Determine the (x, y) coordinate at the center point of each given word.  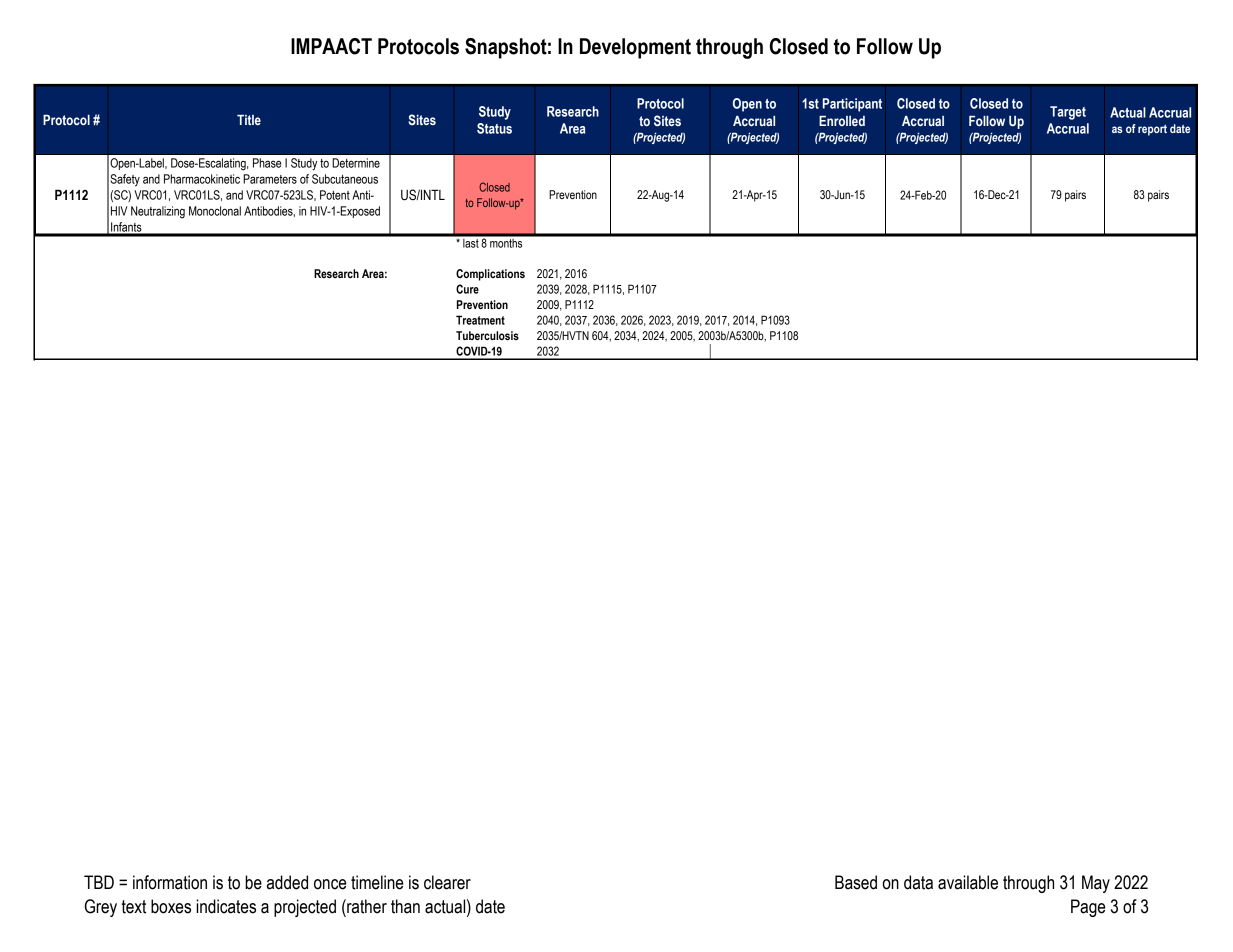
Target (1068, 113)
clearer (447, 882)
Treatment (480, 320)
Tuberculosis (487, 335)
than (405, 906)
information (170, 882)
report (1152, 130)
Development (635, 48)
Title (249, 120)
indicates (226, 906)
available (968, 882)
